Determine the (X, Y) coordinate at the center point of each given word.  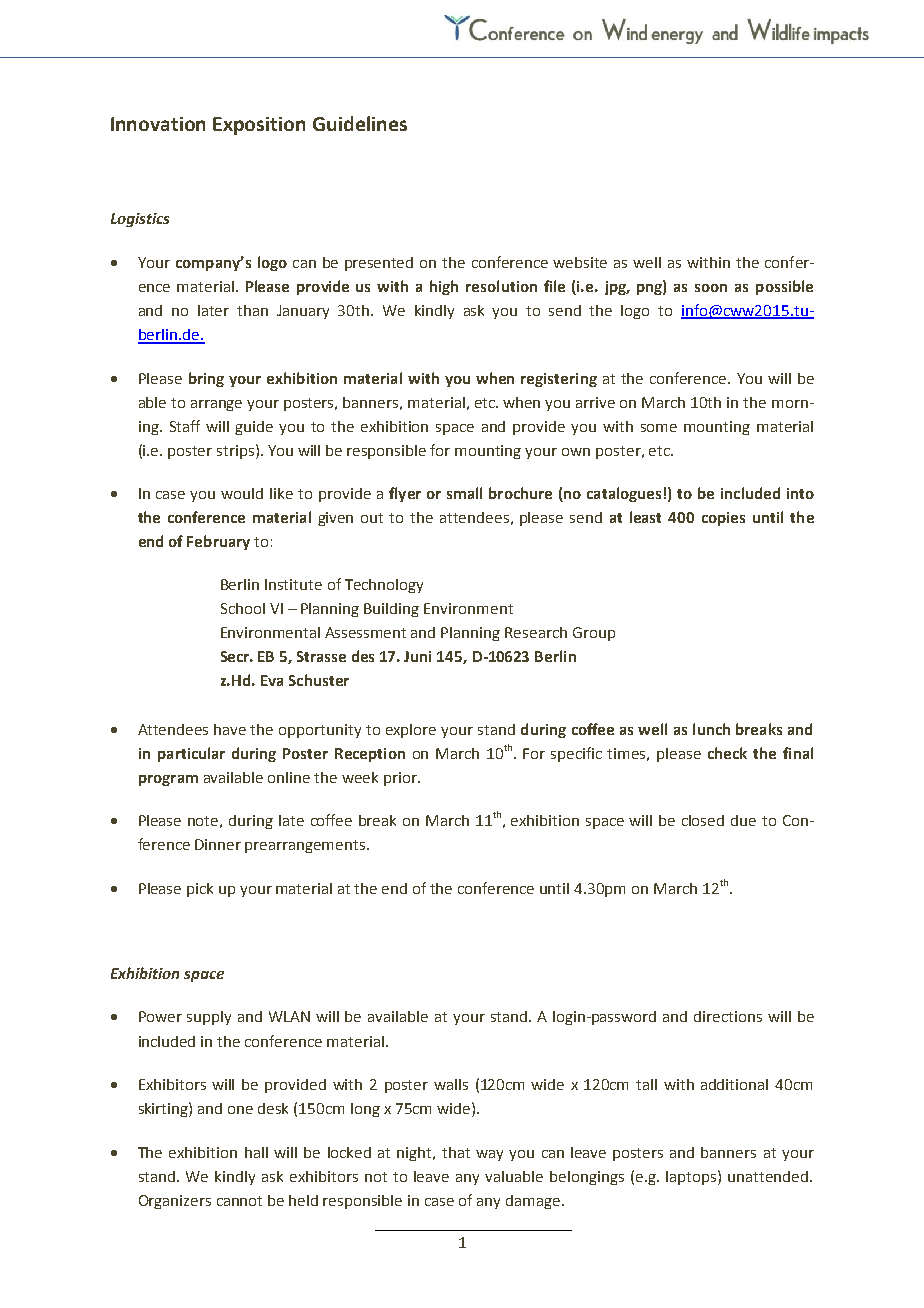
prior (401, 779)
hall (256, 1152)
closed (703, 820)
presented (379, 264)
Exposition (259, 126)
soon (711, 288)
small (464, 493)
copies (723, 519)
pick (200, 890)
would (242, 493)
